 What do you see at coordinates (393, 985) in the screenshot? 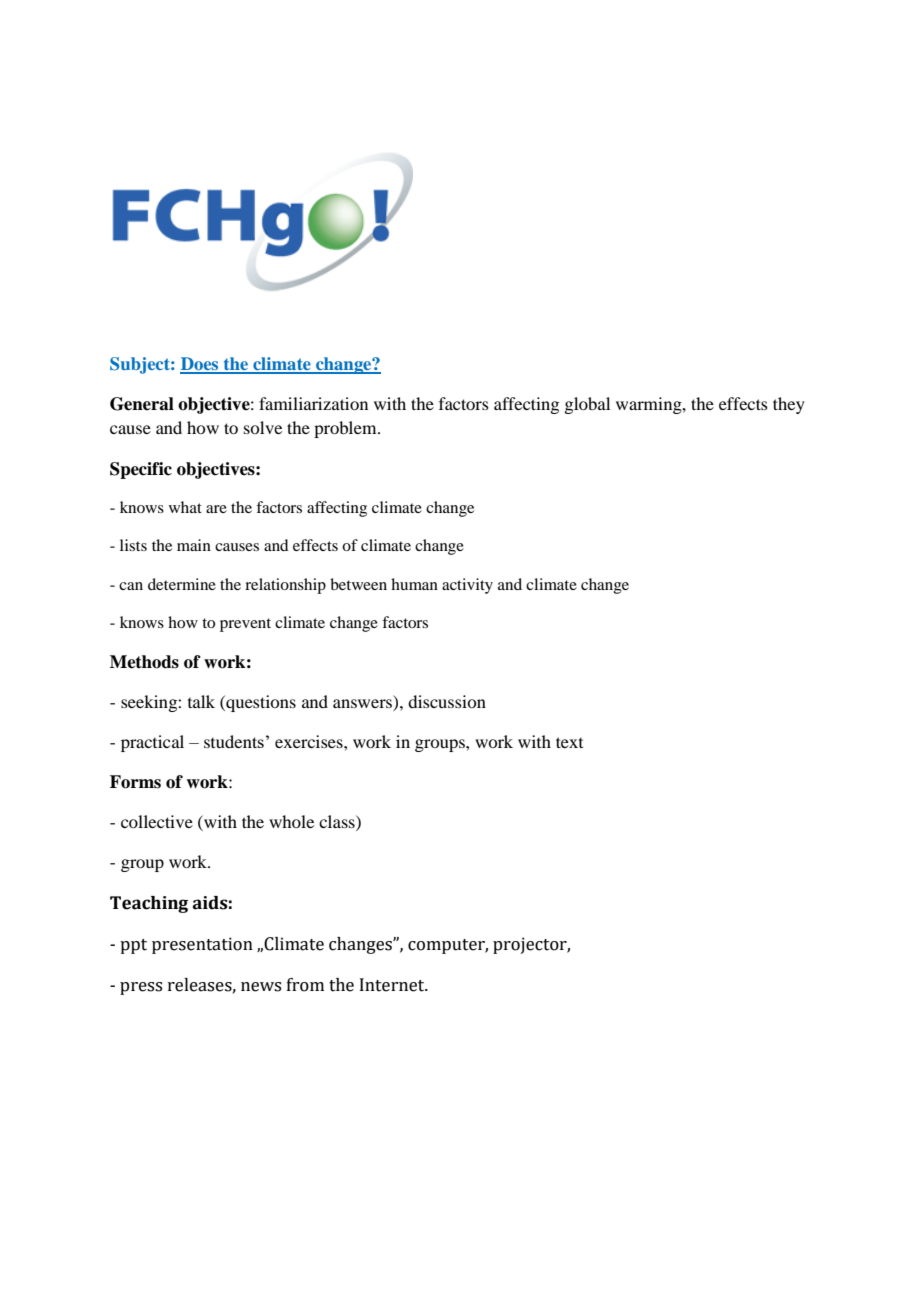
I see `Internet` at bounding box center [393, 985].
